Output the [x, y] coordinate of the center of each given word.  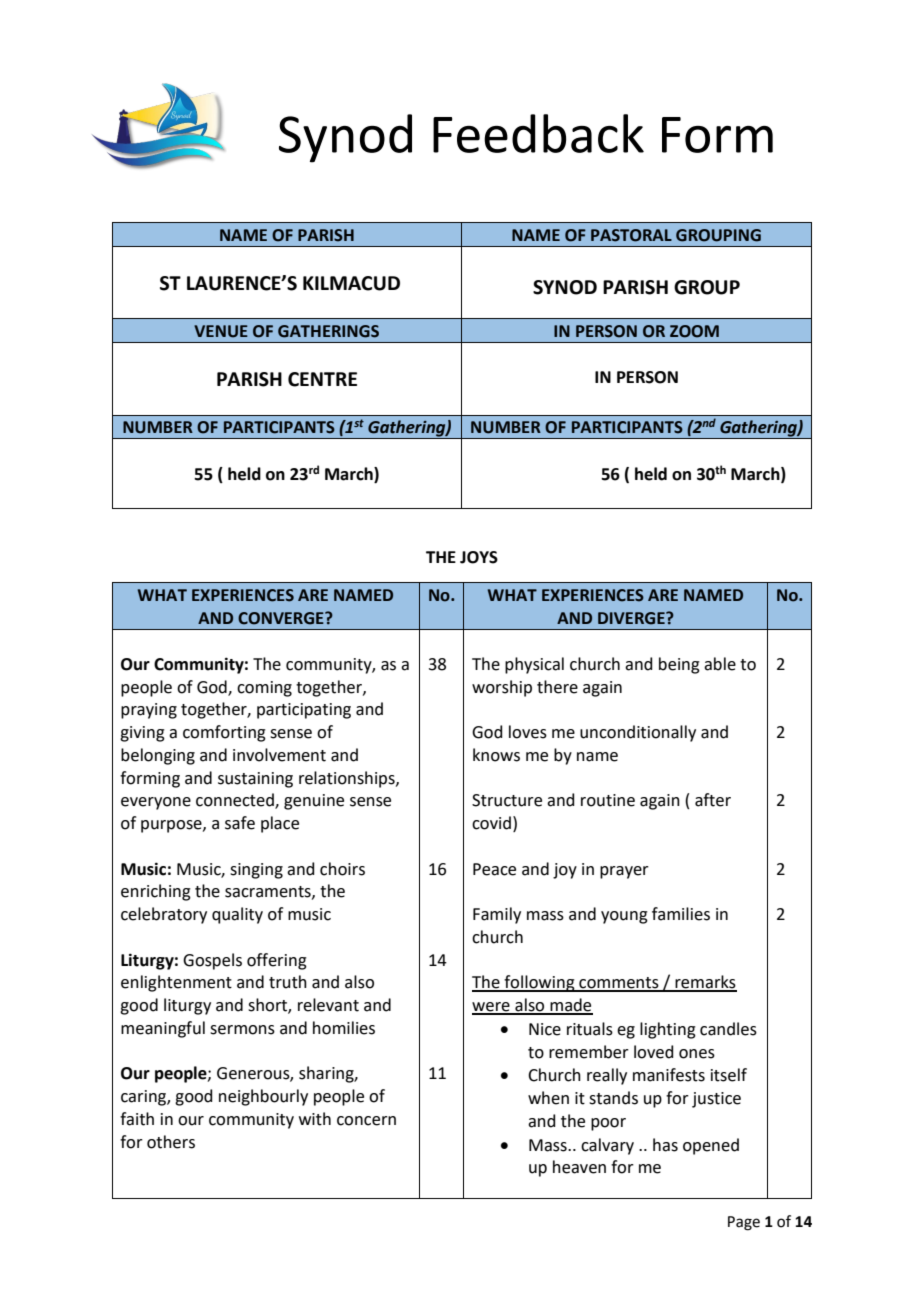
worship [502, 688]
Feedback [538, 133]
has [665, 1145]
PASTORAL [631, 235]
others [171, 1142]
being [679, 665]
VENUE [221, 331]
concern [366, 1121]
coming [264, 689]
